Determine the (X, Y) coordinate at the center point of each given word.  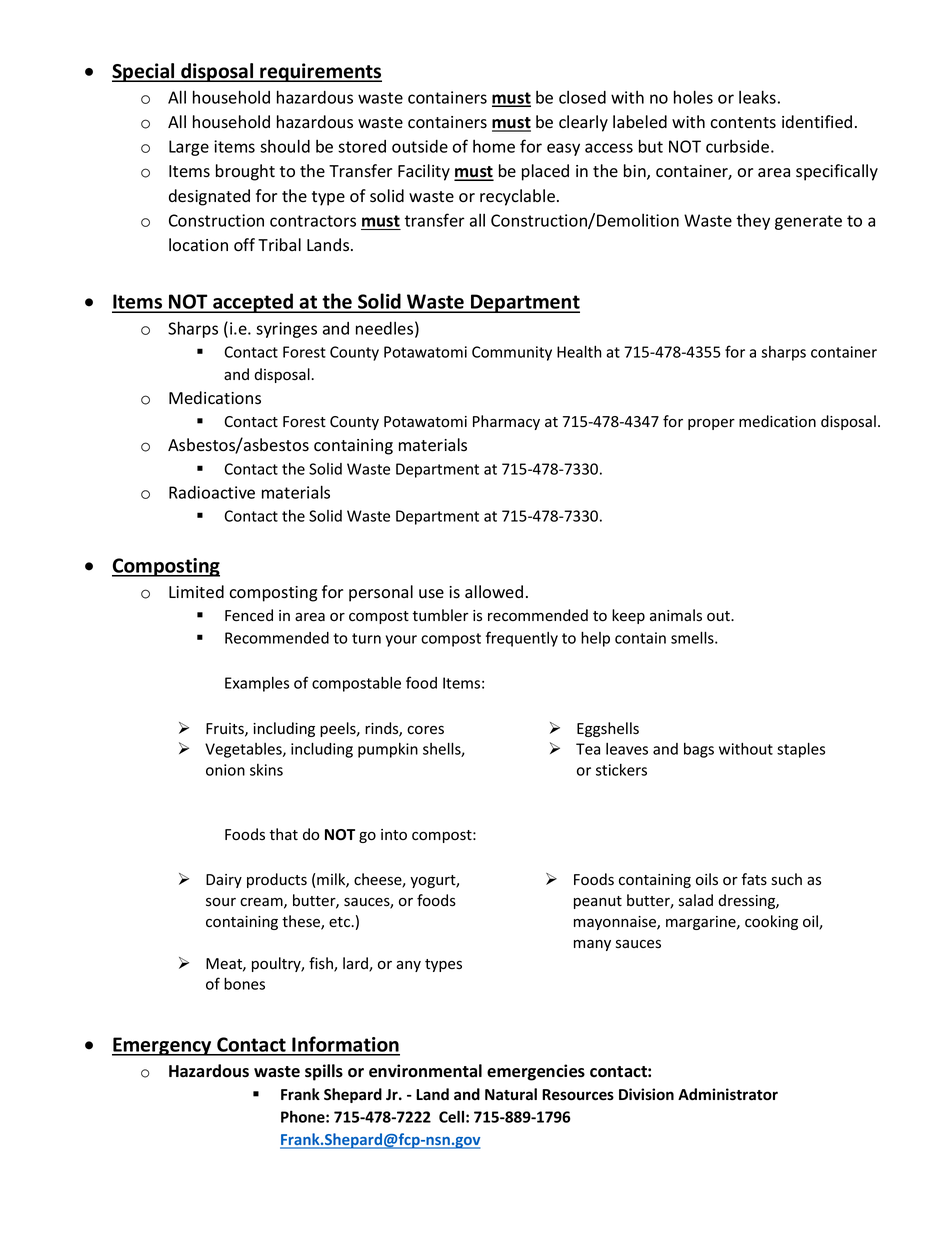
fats (754, 879)
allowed (494, 592)
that (283, 834)
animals (676, 615)
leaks (757, 97)
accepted (253, 303)
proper (711, 424)
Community (512, 353)
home (494, 146)
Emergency (163, 1046)
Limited (196, 592)
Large (189, 148)
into (394, 834)
